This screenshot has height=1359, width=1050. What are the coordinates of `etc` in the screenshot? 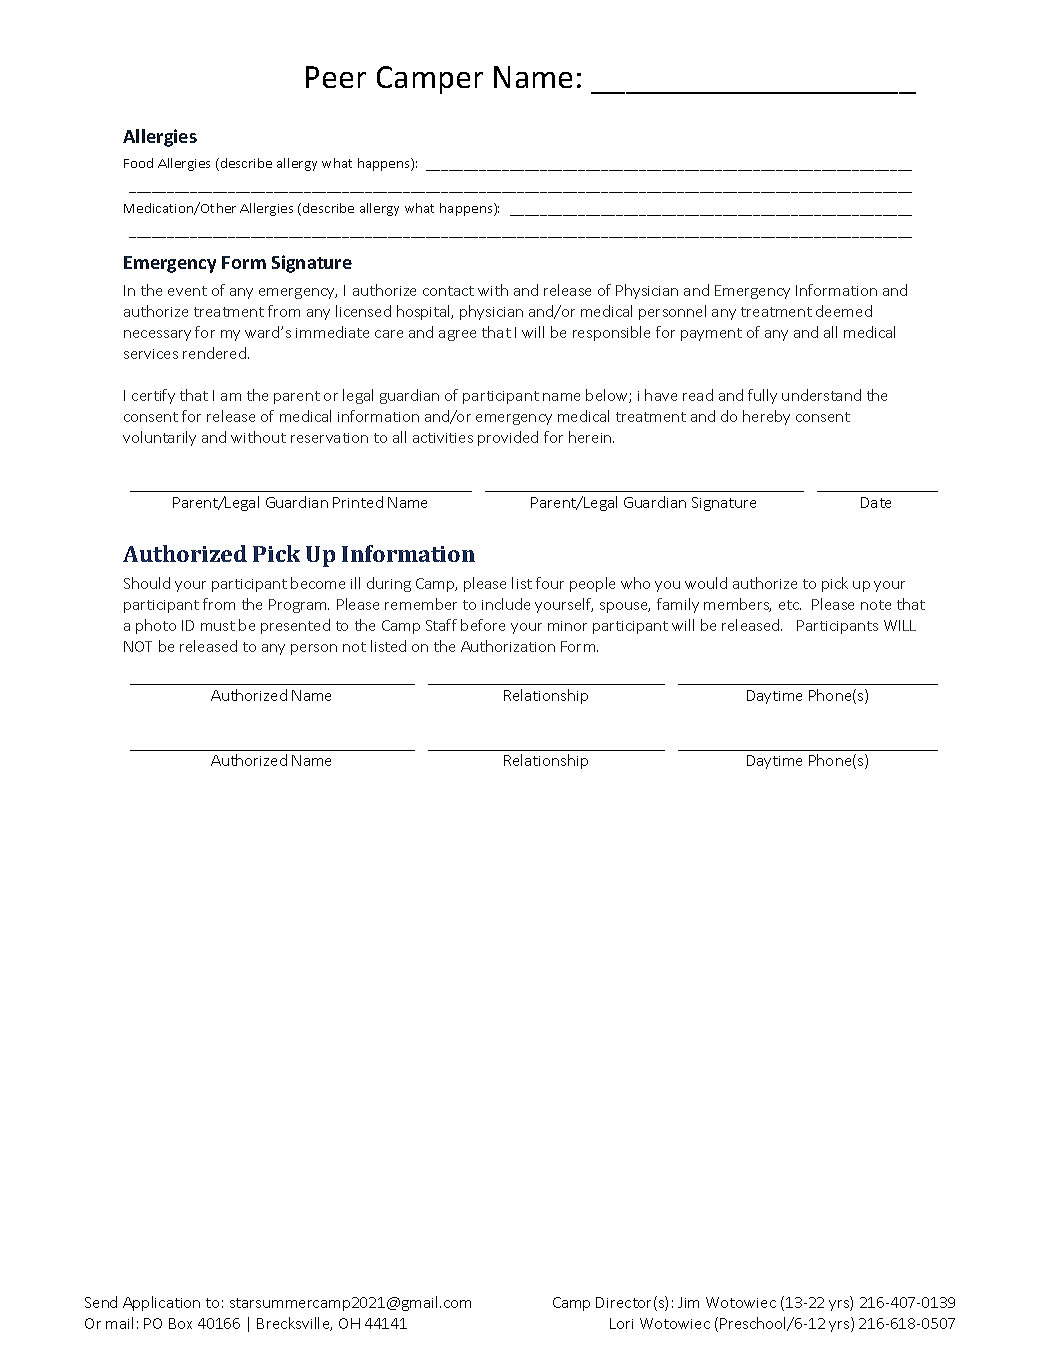 It's located at (790, 605).
